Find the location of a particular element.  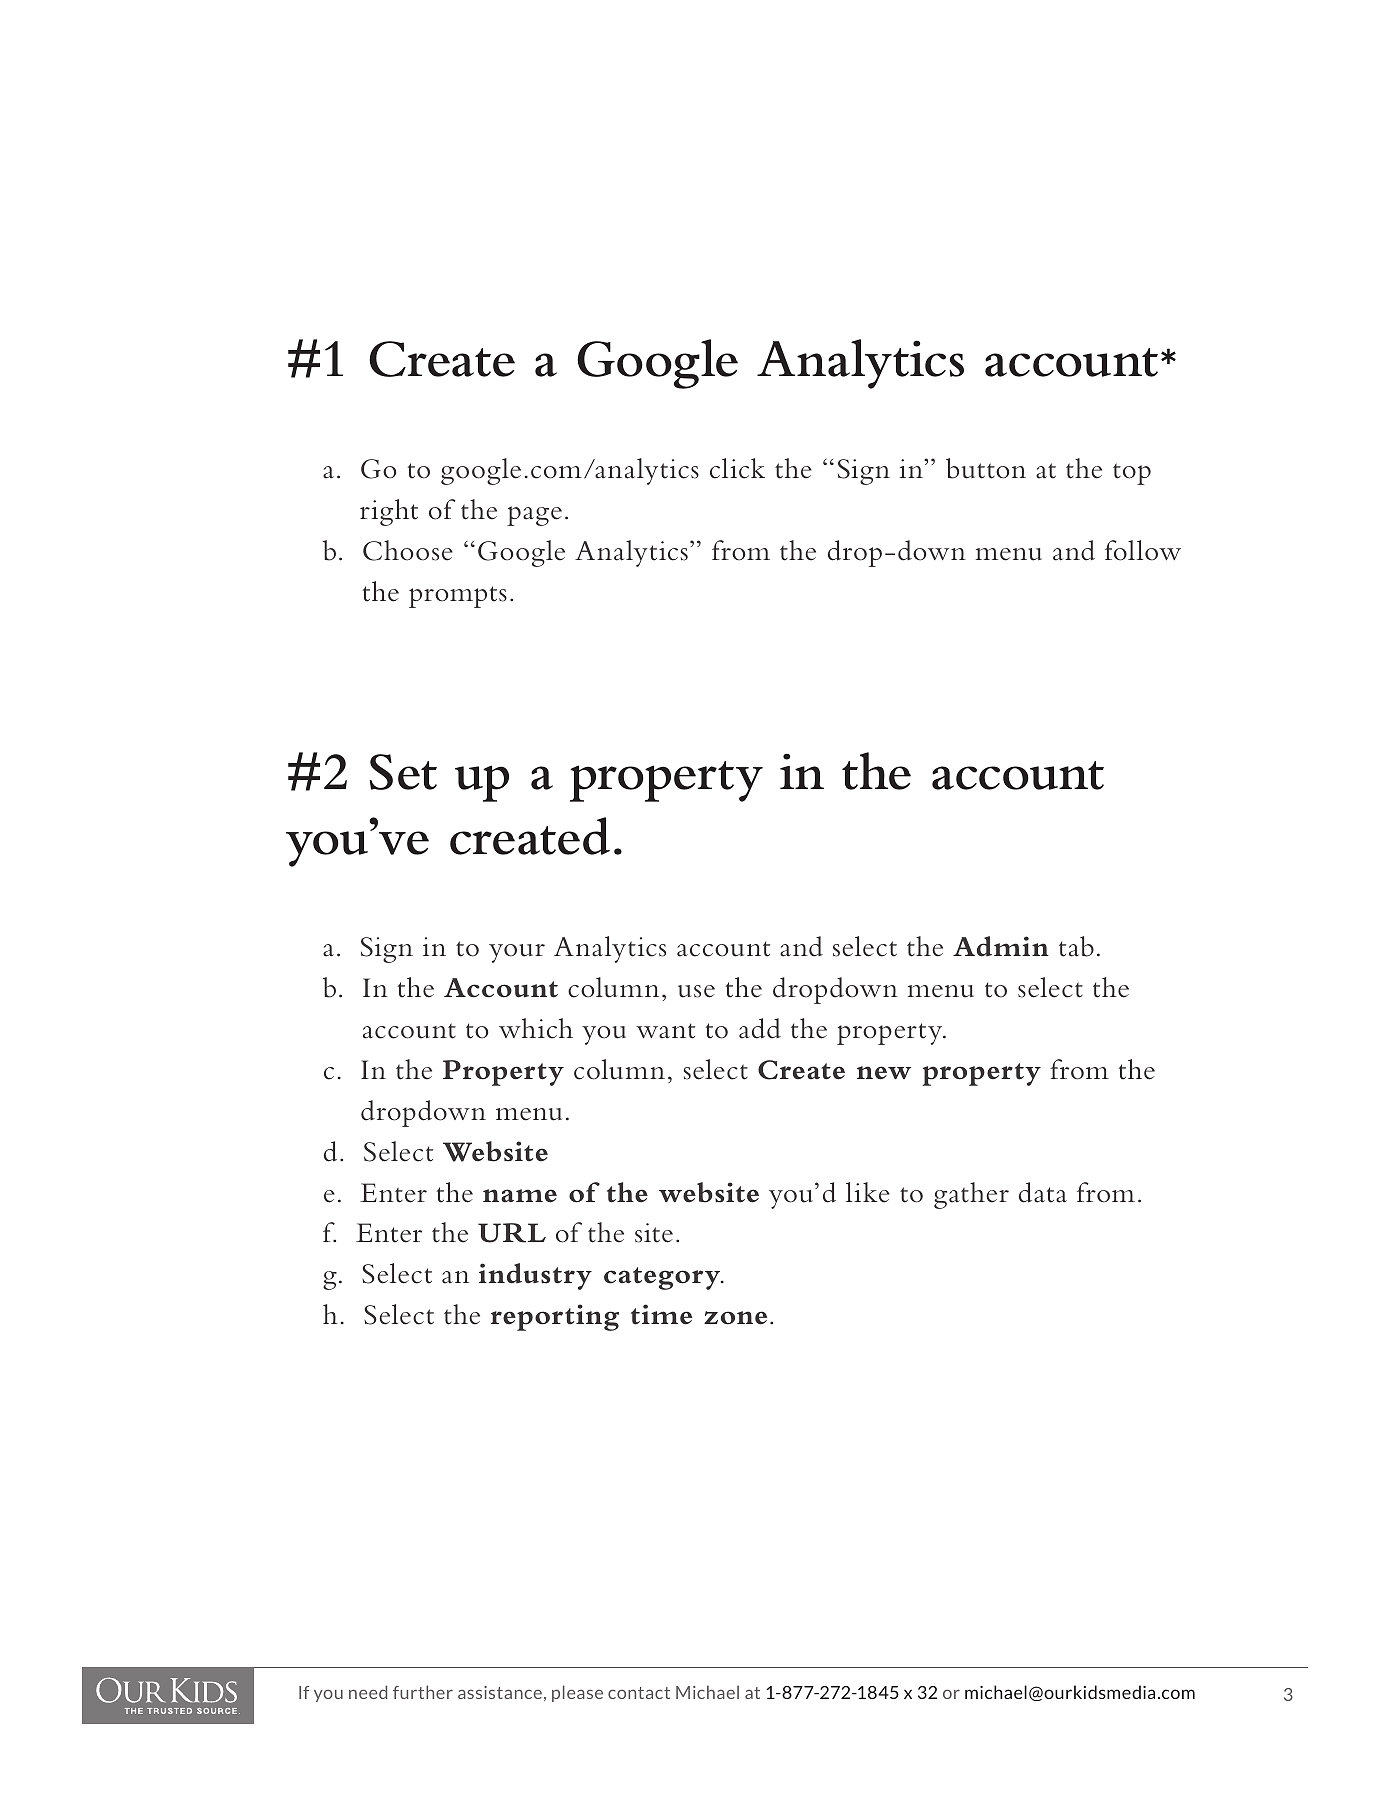

which is located at coordinates (536, 1028).
